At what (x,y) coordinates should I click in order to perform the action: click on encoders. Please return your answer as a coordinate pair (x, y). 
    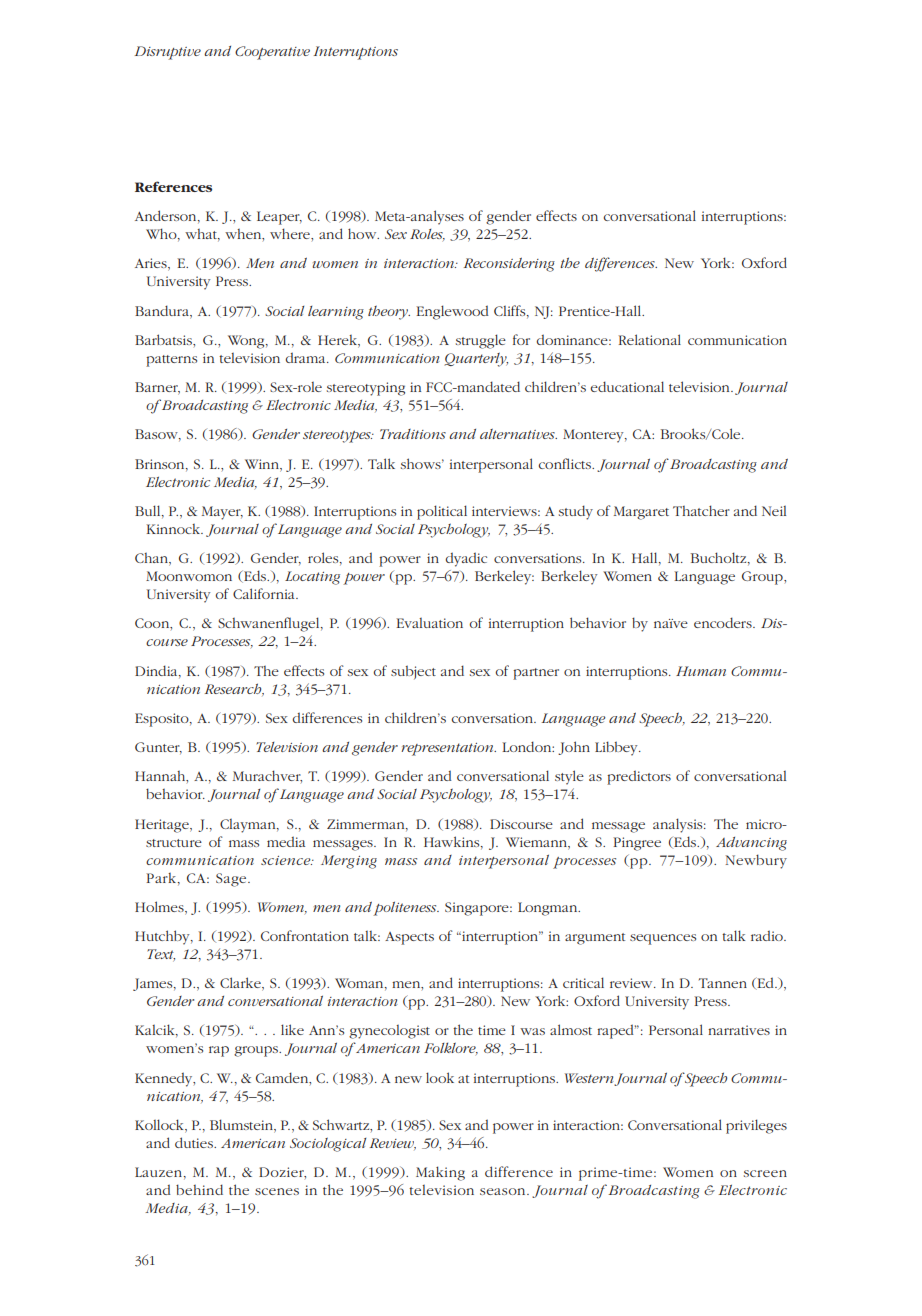
    Looking at the image, I should click on (724, 622).
